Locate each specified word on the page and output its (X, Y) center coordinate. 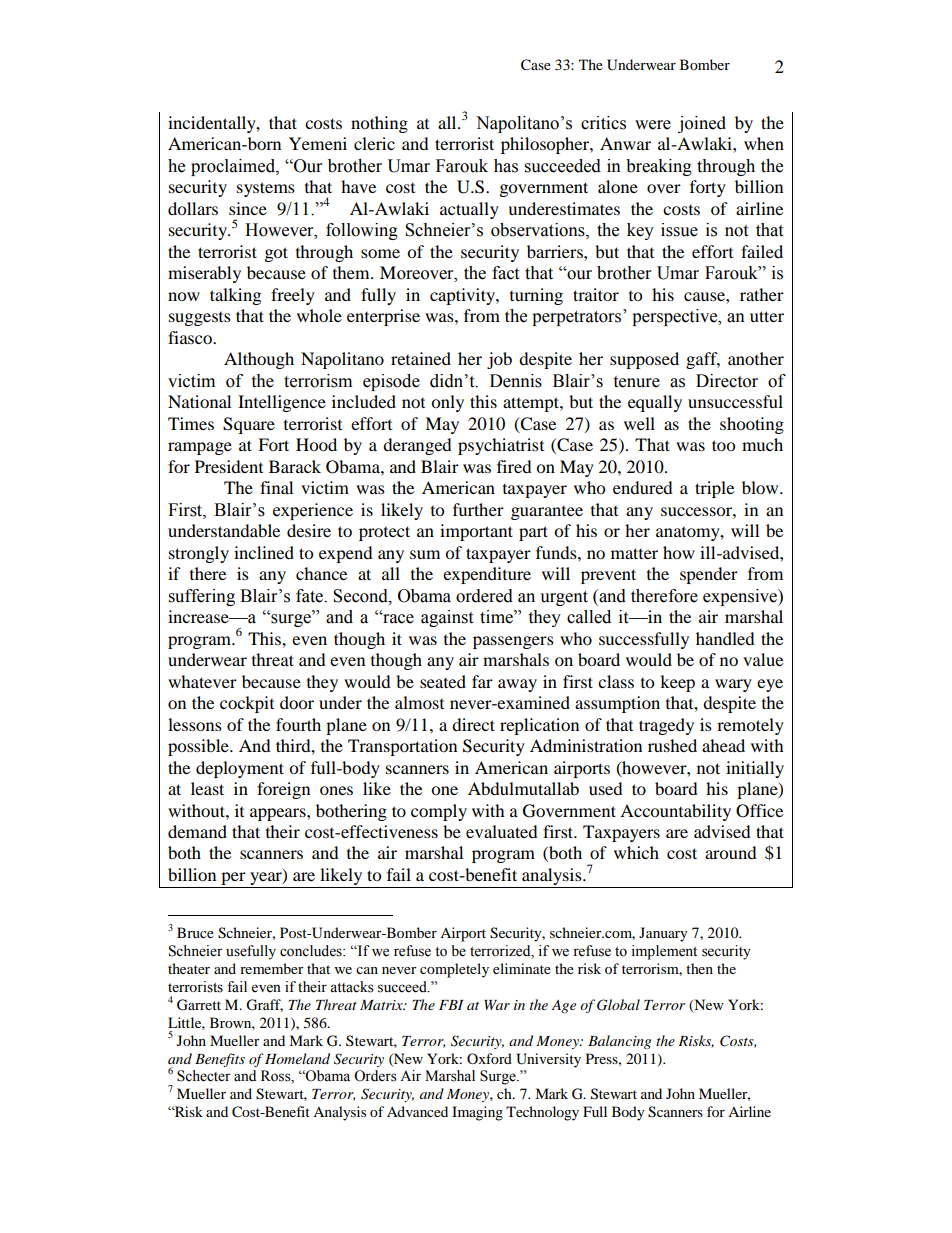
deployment (240, 769)
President (229, 466)
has (506, 166)
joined (702, 124)
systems (266, 189)
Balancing (619, 1042)
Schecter (204, 1076)
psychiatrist (501, 446)
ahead (723, 745)
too (723, 445)
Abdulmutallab (523, 788)
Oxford (489, 1058)
